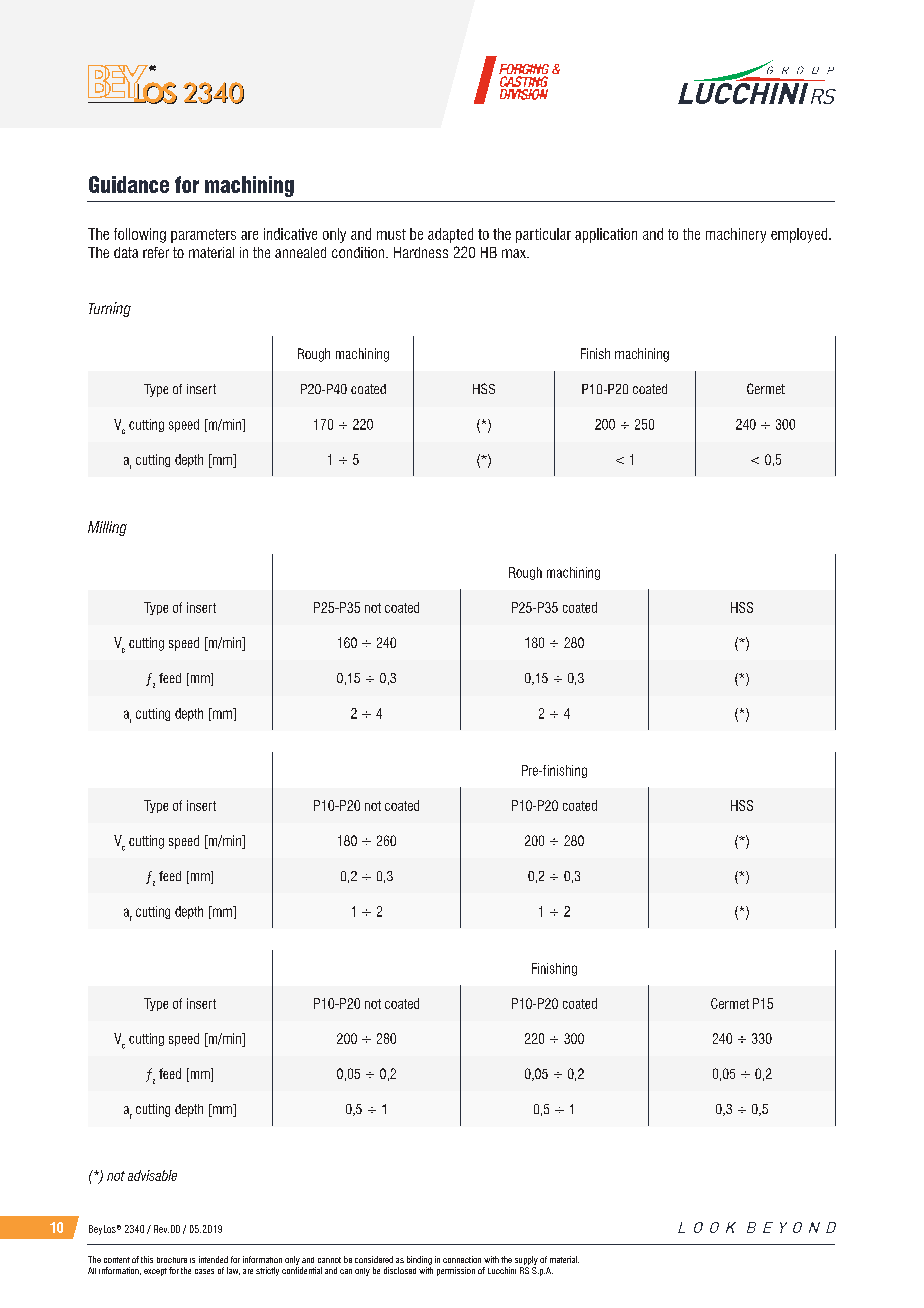 The height and width of the screenshot is (1308, 924). I want to click on Hardness, so click(421, 252).
